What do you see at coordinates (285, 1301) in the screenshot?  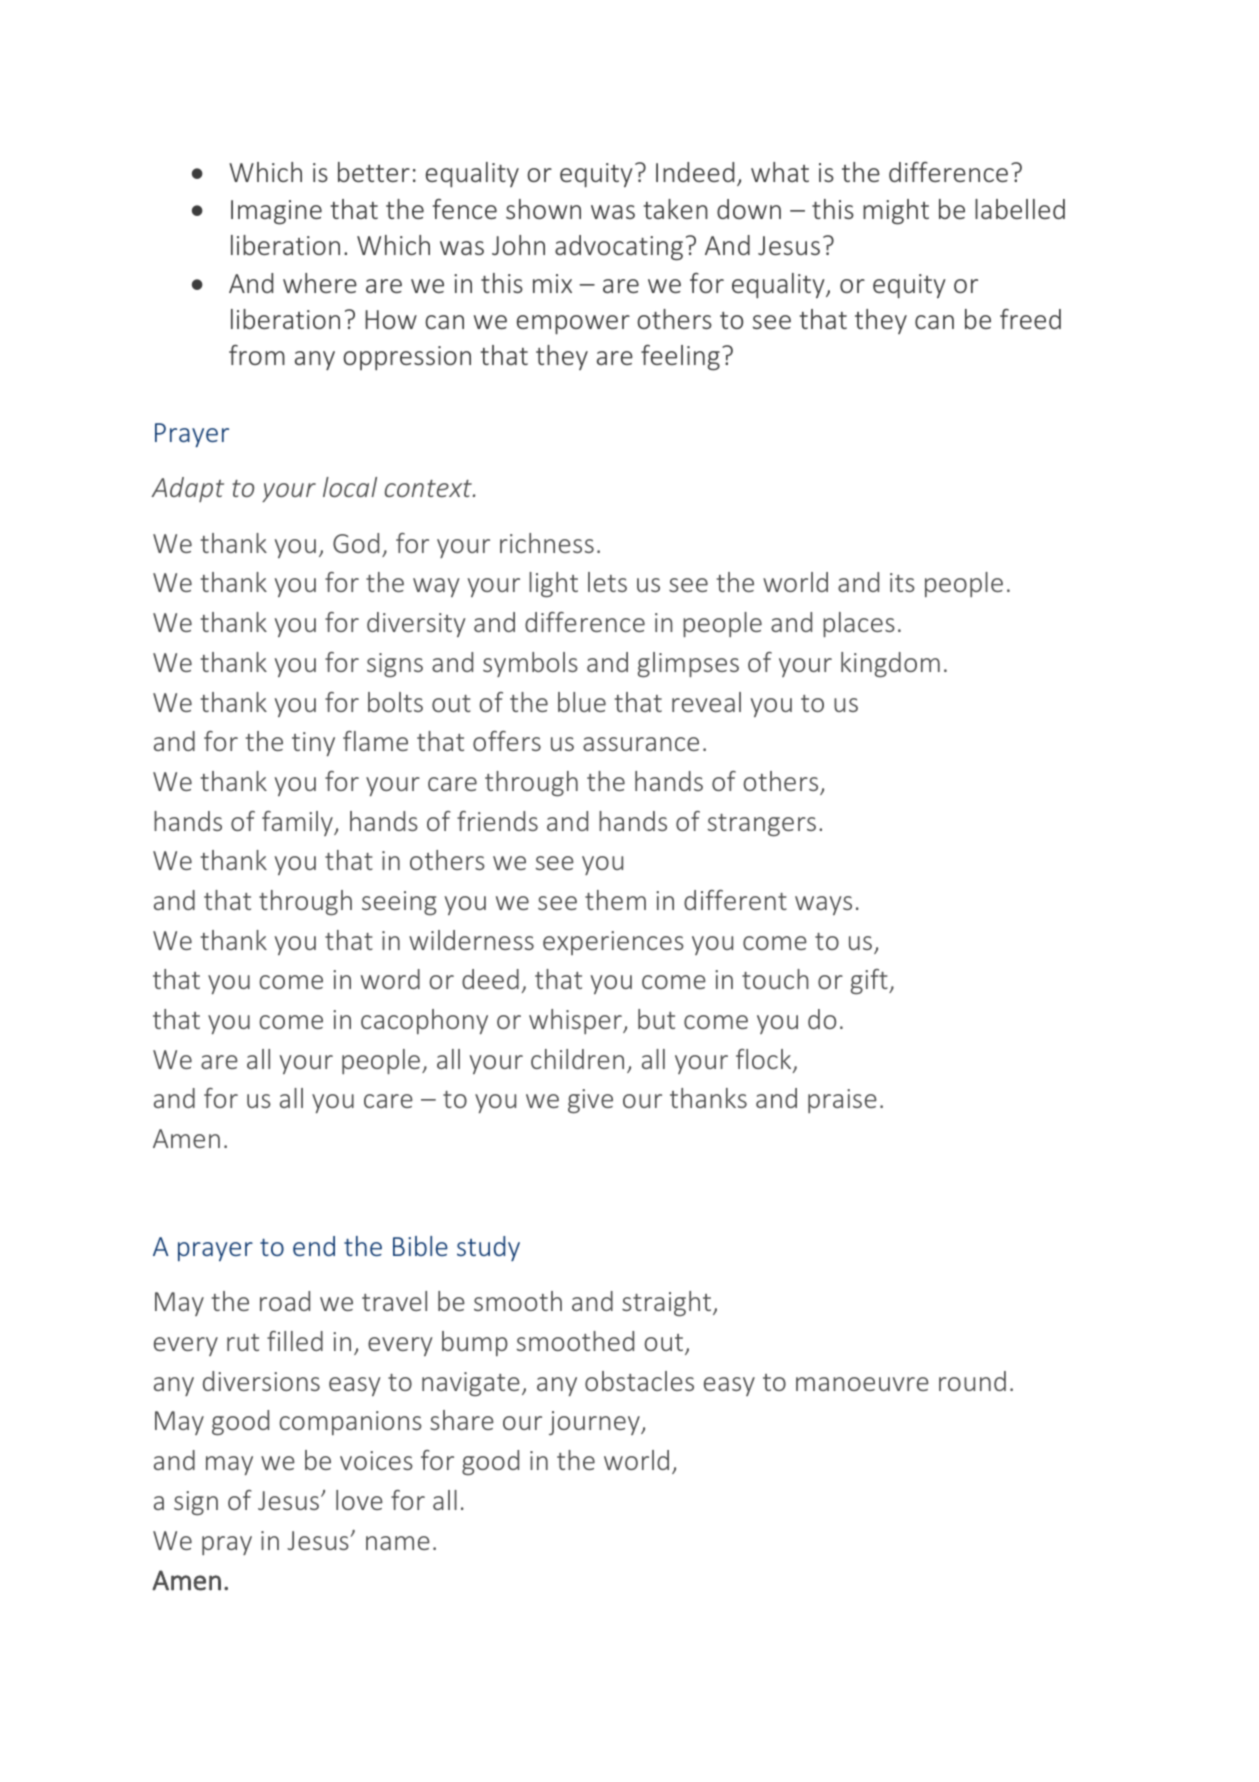 I see `road` at bounding box center [285, 1301].
